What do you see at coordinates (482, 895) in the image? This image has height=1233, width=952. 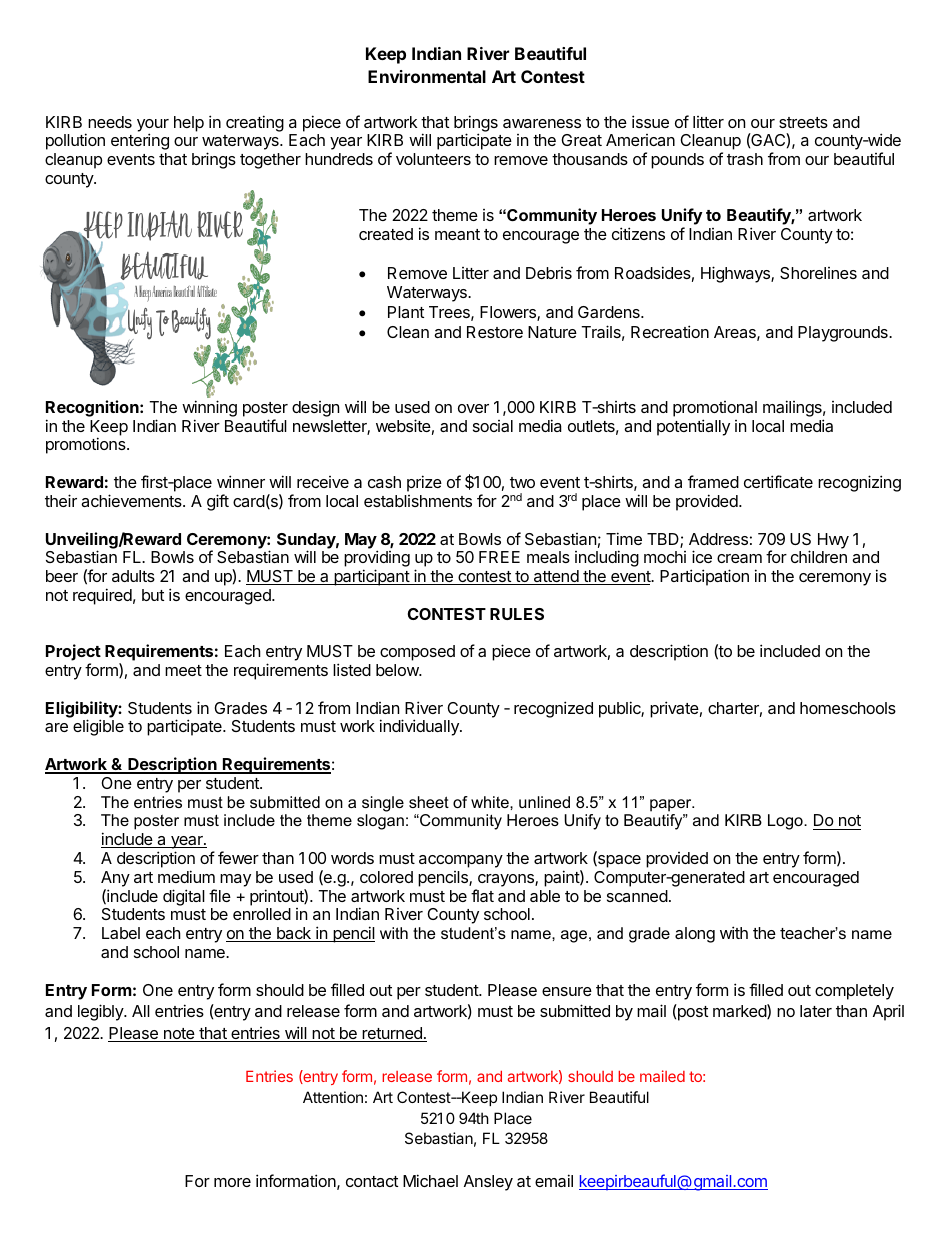 I see `flat` at bounding box center [482, 895].
